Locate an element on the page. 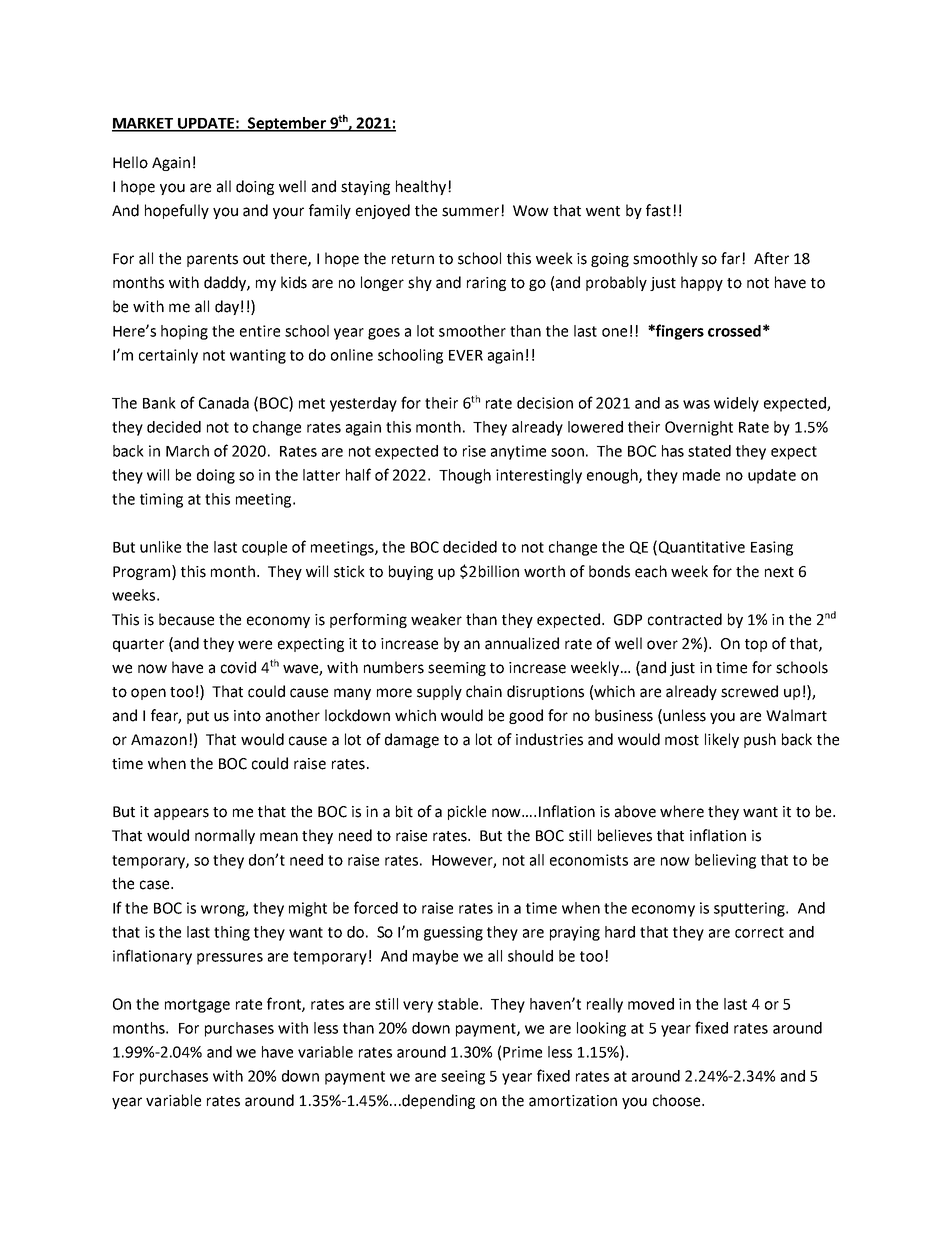  bit is located at coordinates (404, 811).
